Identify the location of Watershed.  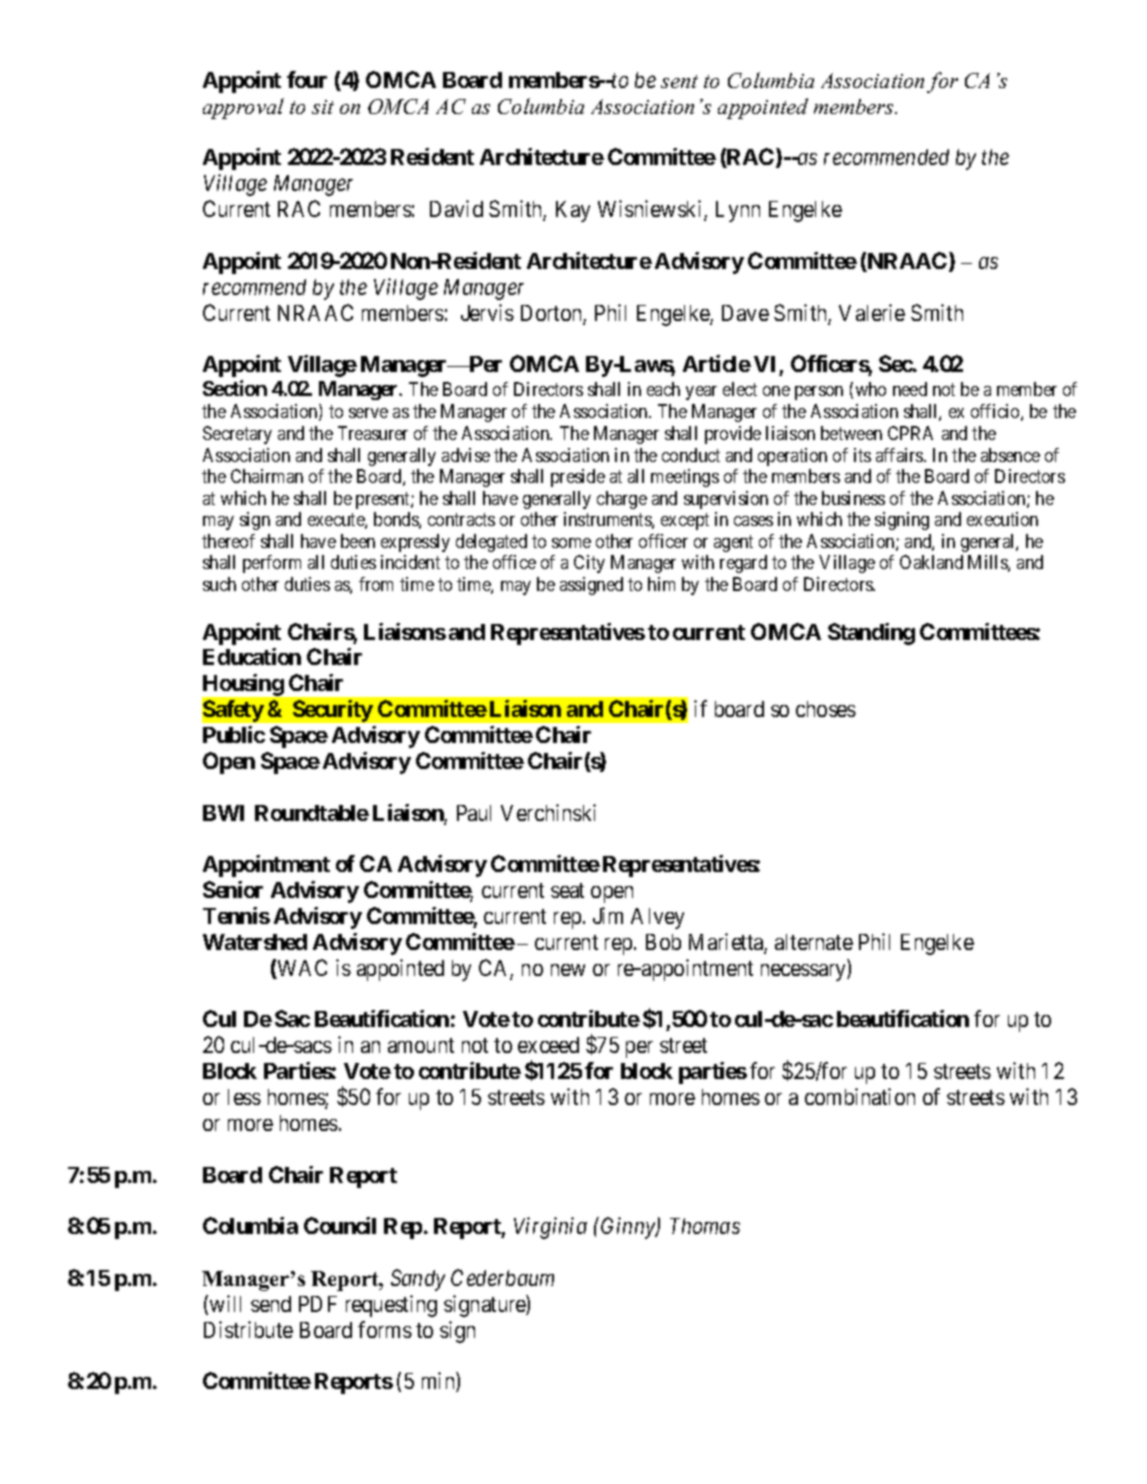
(255, 942).
